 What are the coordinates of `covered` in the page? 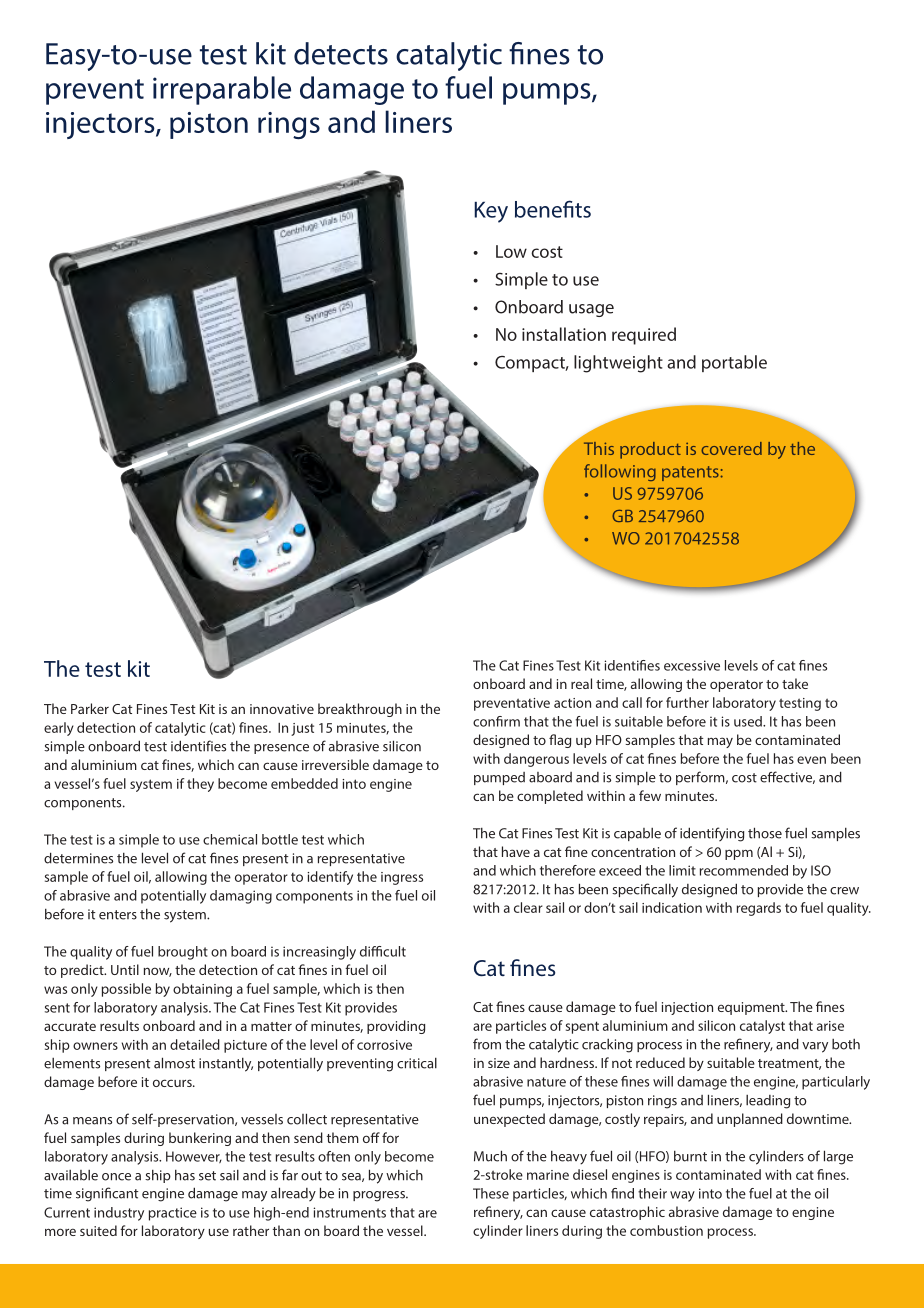 It's located at (731, 448).
